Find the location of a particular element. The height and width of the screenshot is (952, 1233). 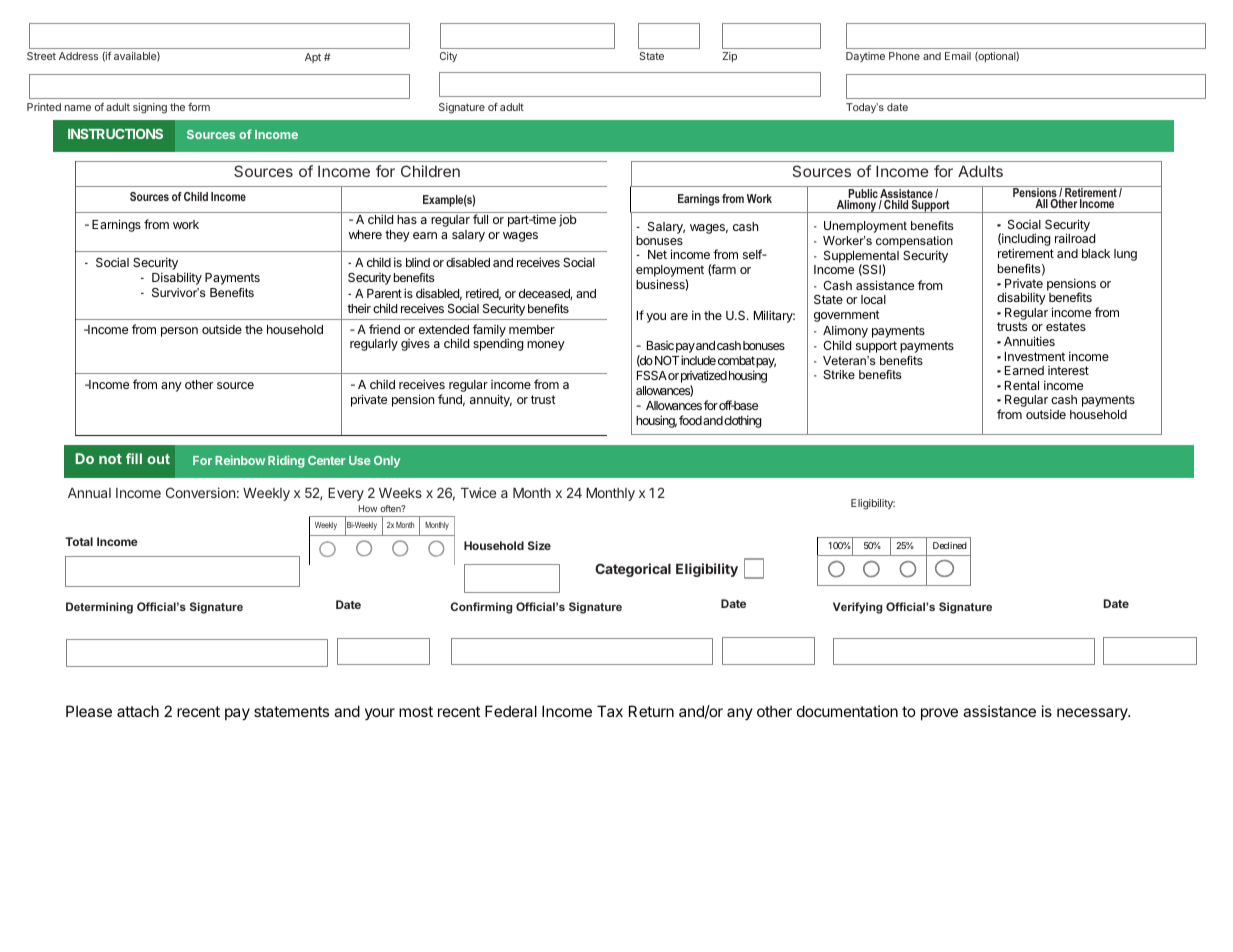

Rental is located at coordinates (1022, 385).
